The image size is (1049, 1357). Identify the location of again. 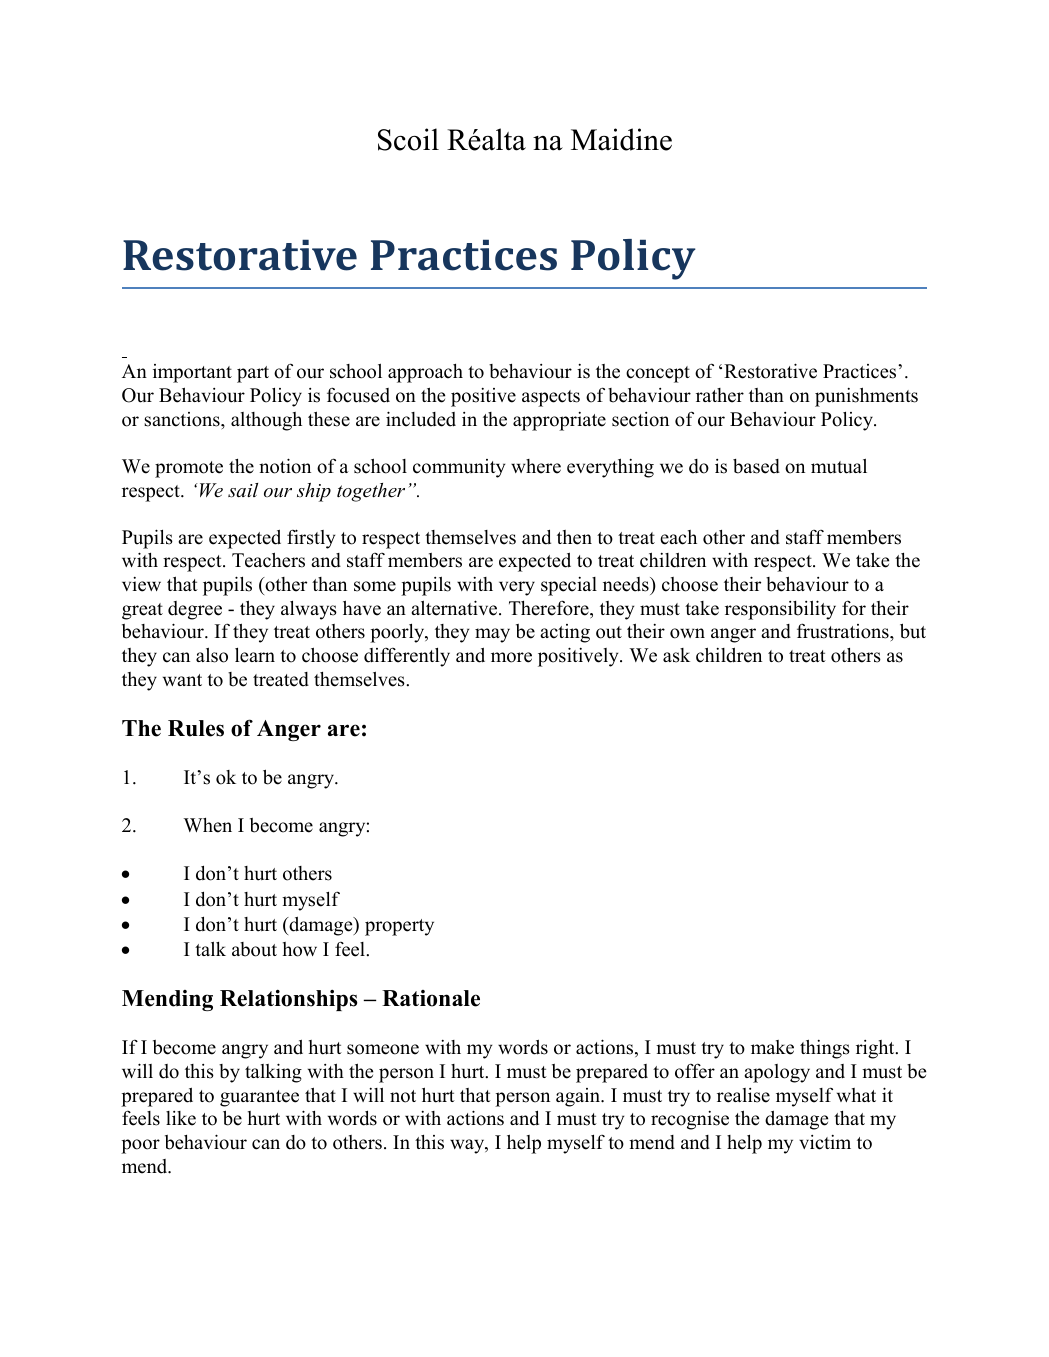
(579, 1097).
